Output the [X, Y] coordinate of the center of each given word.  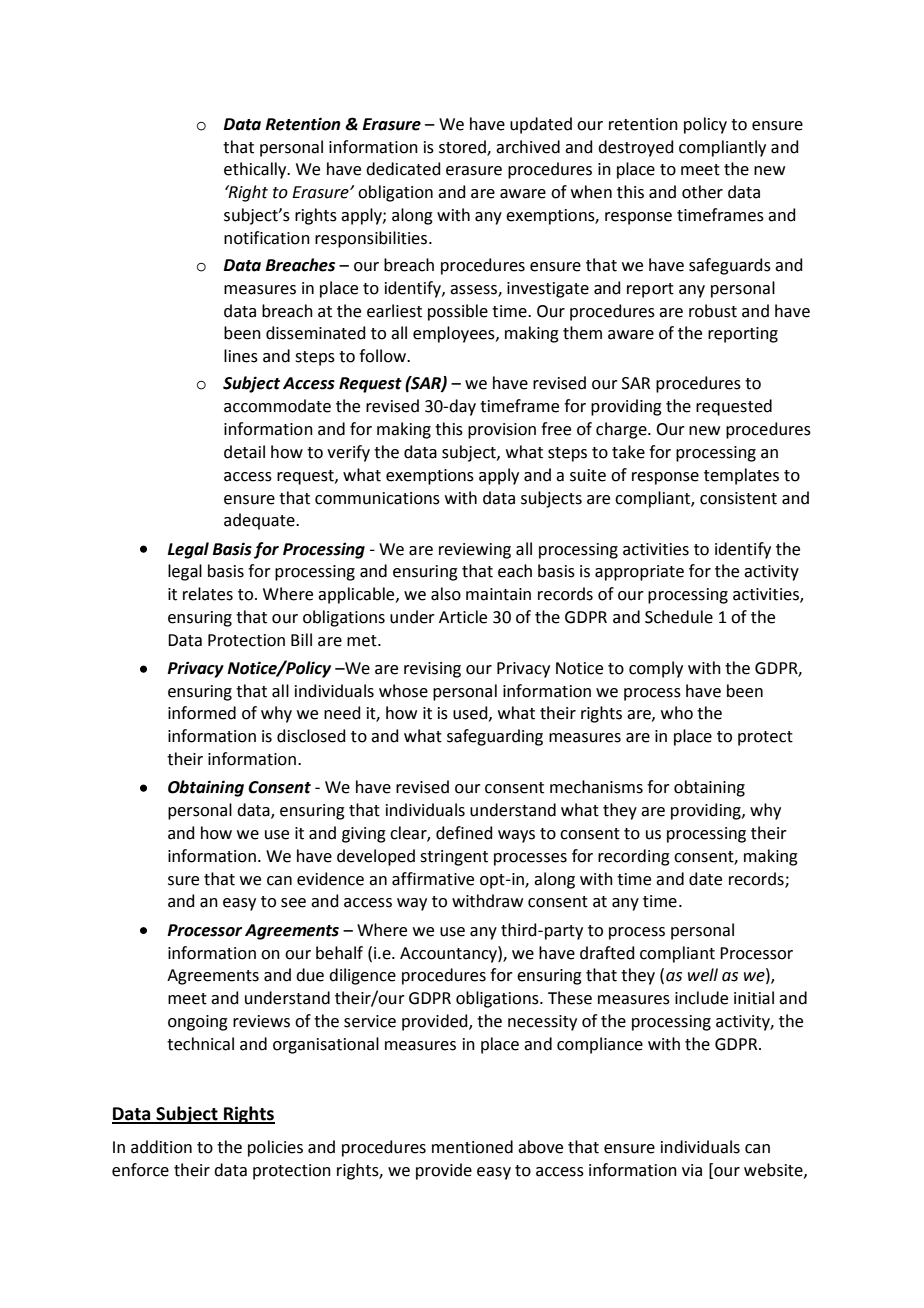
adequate [260, 521]
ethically [256, 170]
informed [202, 713]
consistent [738, 498]
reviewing [475, 551]
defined [464, 833]
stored [463, 147]
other [702, 192]
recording [634, 857]
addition [161, 1147]
